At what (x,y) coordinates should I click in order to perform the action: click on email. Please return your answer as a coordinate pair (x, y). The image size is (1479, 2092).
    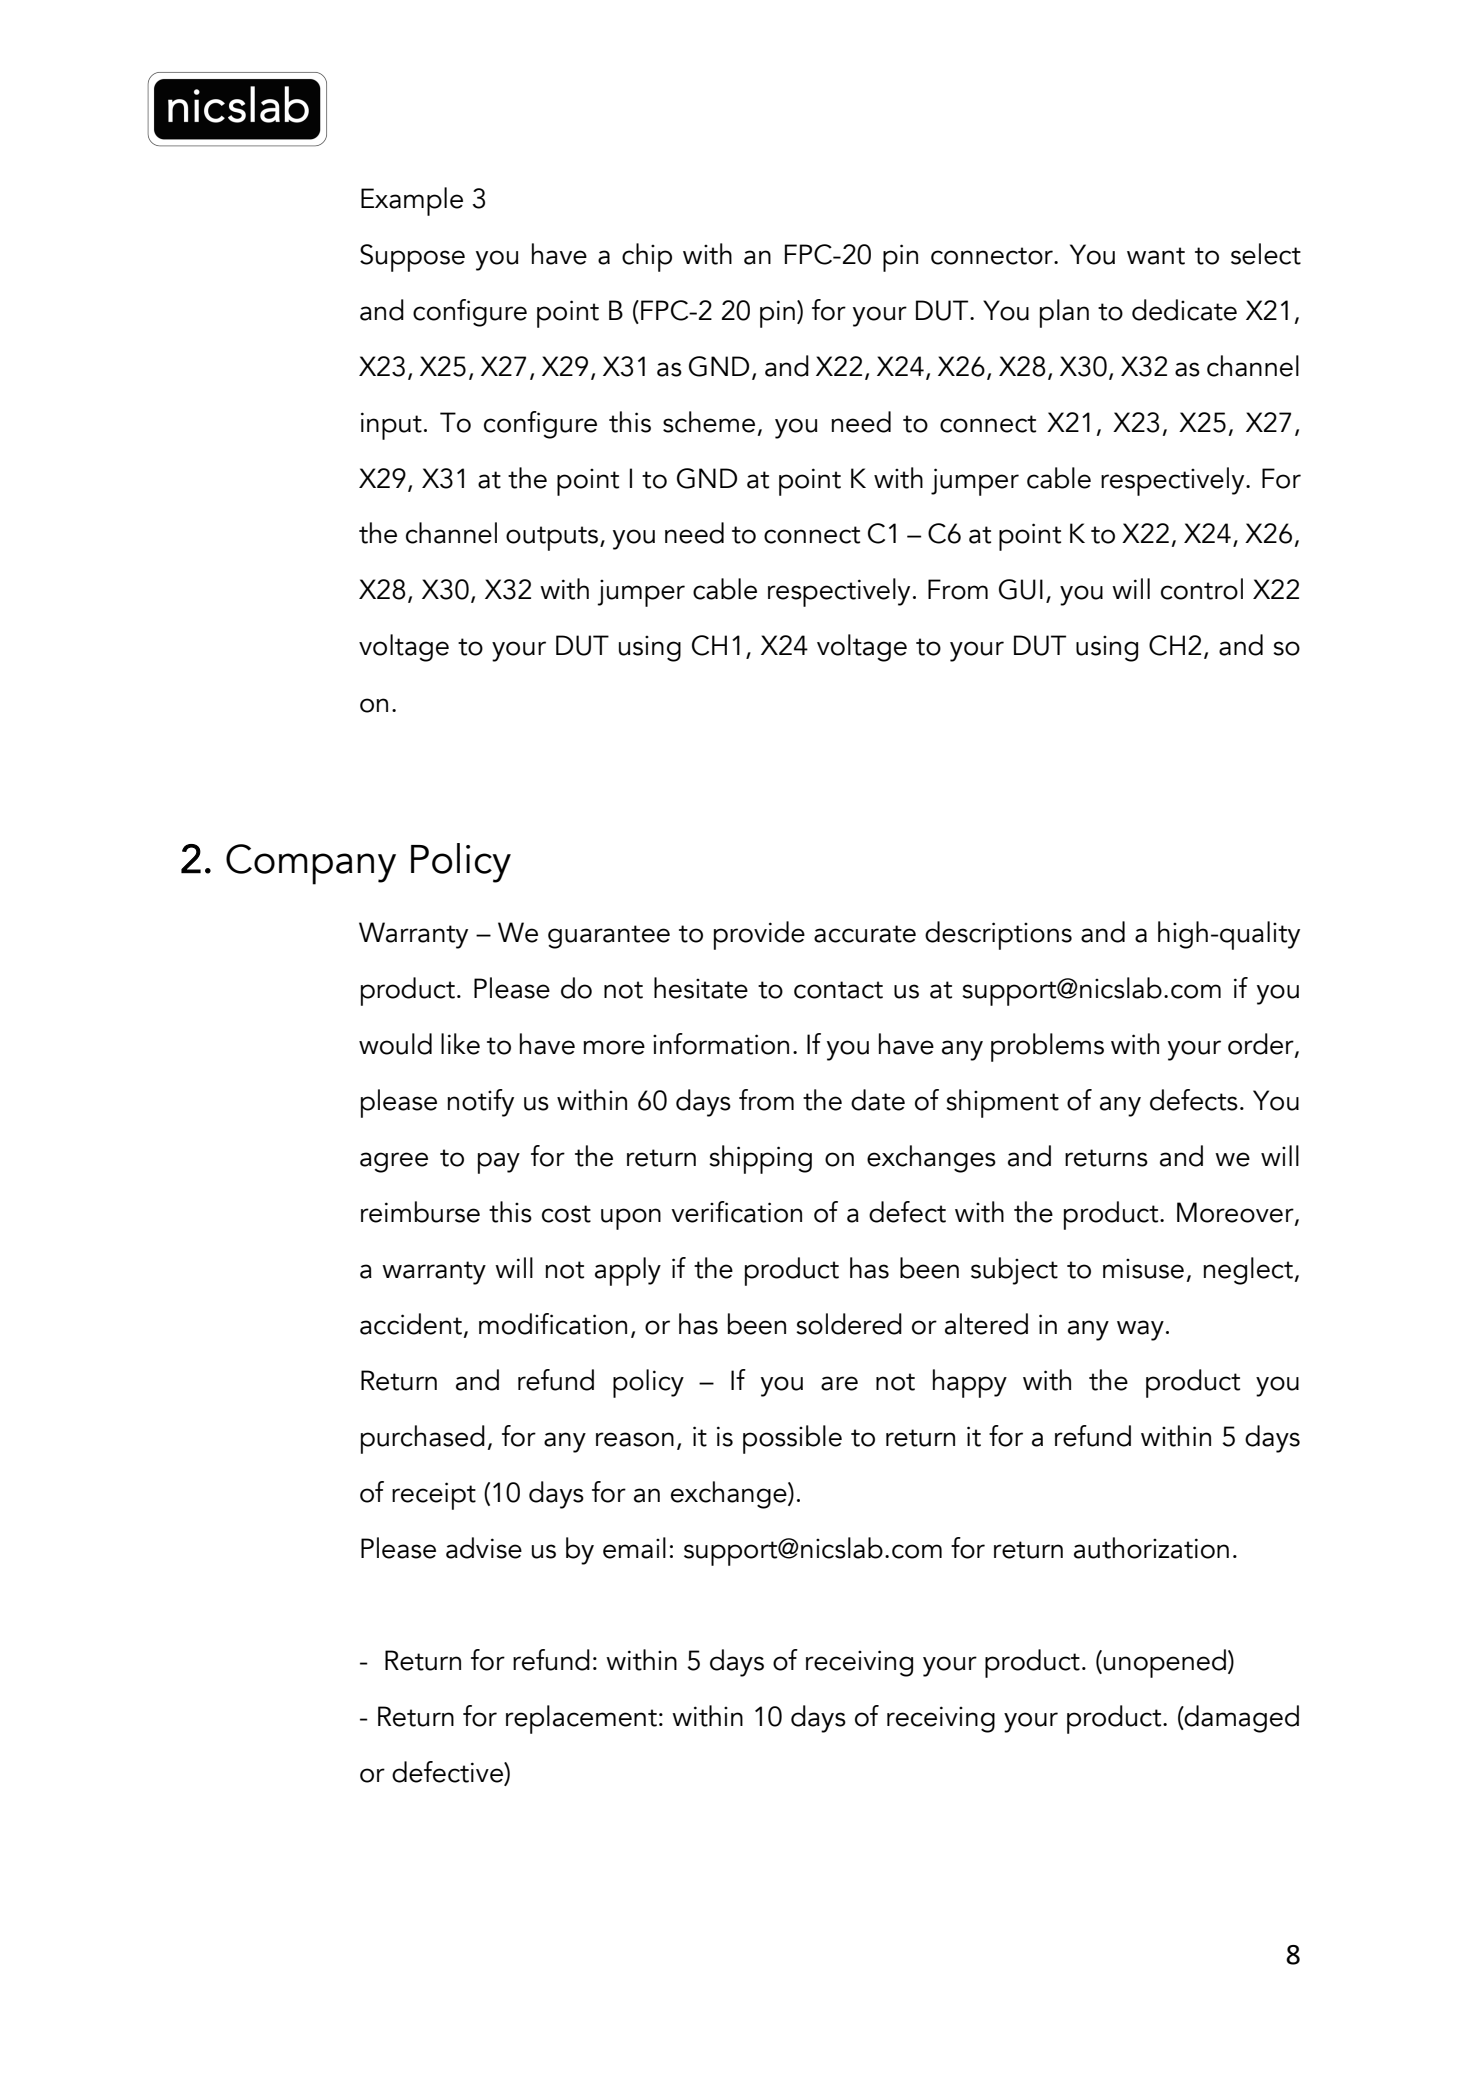
    Looking at the image, I should click on (634, 1548).
